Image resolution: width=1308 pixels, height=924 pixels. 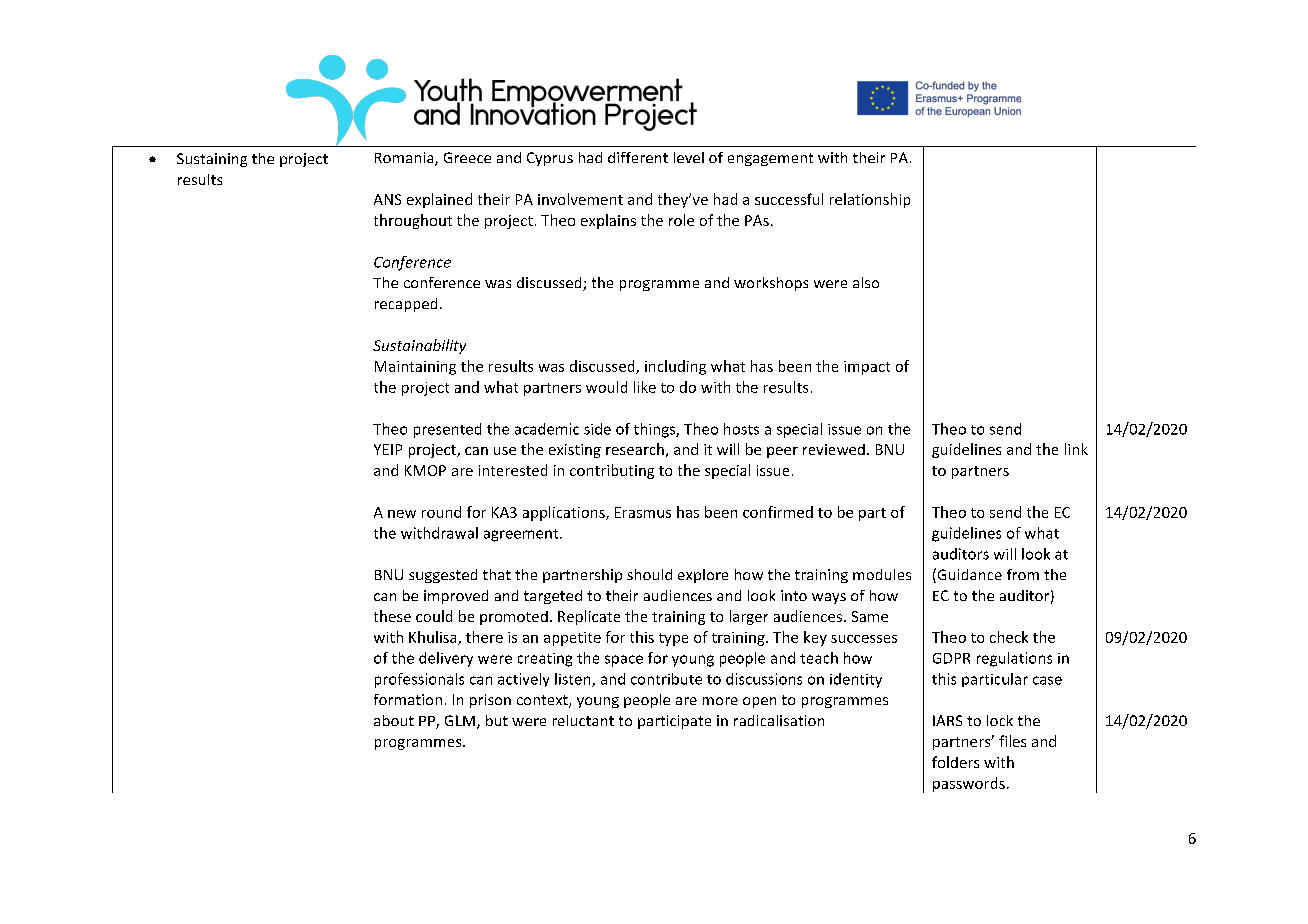 I want to click on ANS, so click(x=387, y=199).
